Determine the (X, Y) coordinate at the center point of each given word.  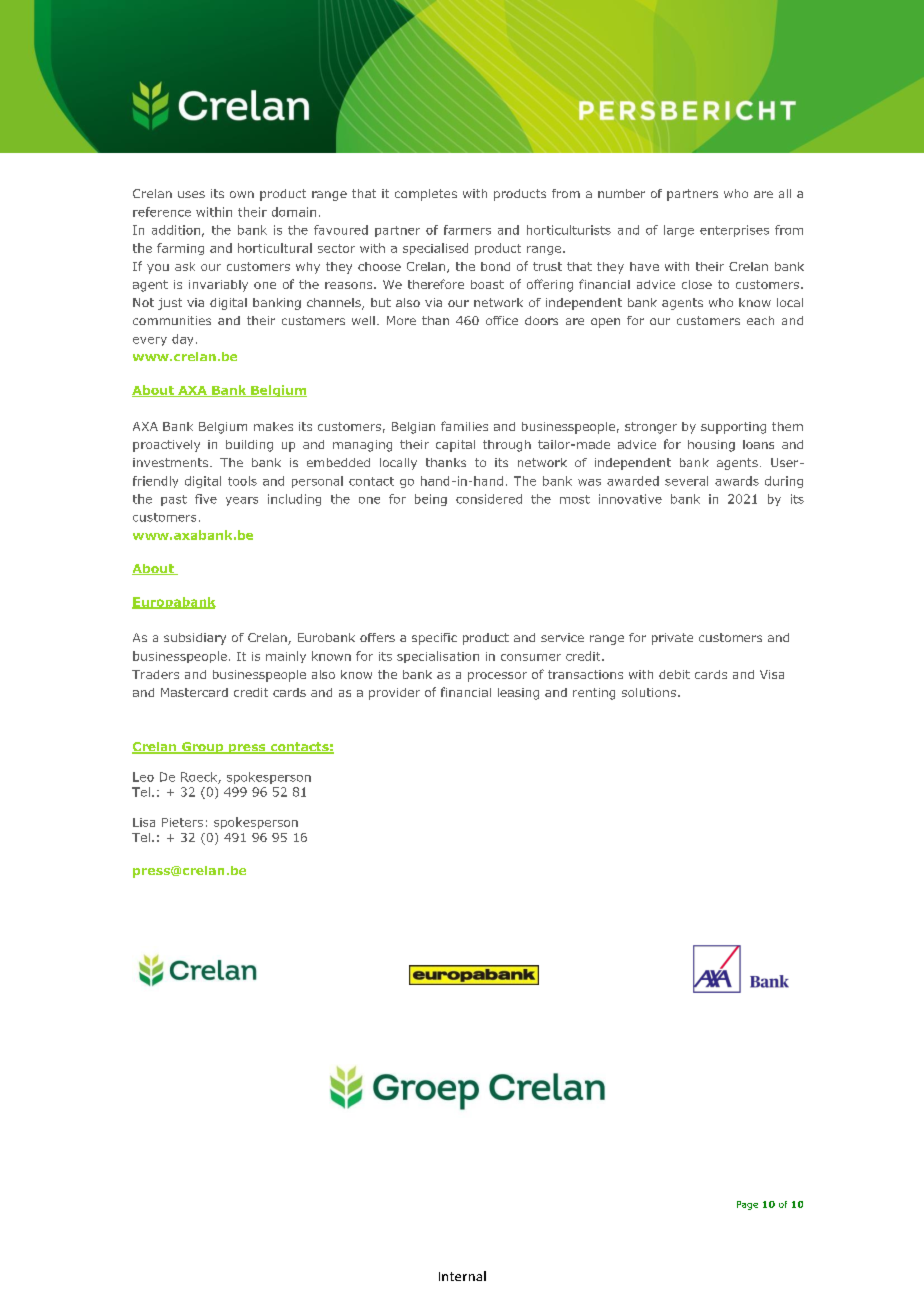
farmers (467, 230)
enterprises (734, 231)
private (672, 639)
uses (191, 194)
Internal (462, 1276)
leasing (518, 694)
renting (594, 694)
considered (489, 499)
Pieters (182, 822)
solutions (649, 692)
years (242, 501)
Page (747, 1205)
